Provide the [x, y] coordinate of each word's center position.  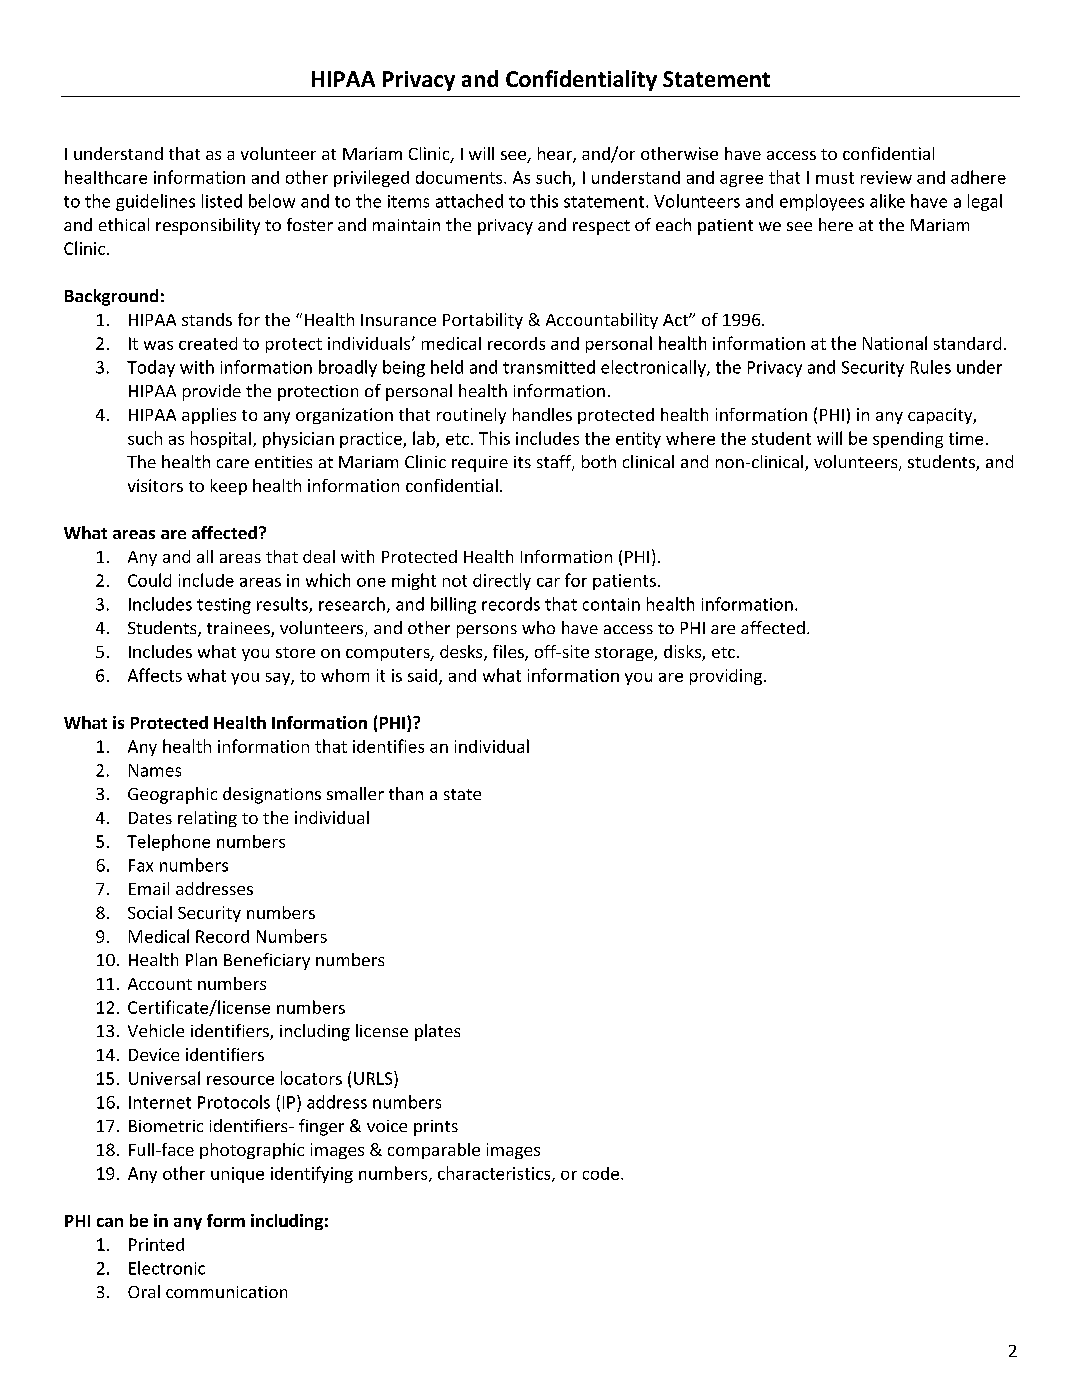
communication [226, 1292]
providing [726, 677]
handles [542, 414]
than [406, 793]
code [601, 1173]
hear [556, 155]
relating [207, 819]
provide [212, 392]
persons [487, 631]
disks [683, 653]
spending [908, 440]
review [886, 177]
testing [224, 606]
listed [222, 201]
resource [240, 1080]
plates [437, 1032]
